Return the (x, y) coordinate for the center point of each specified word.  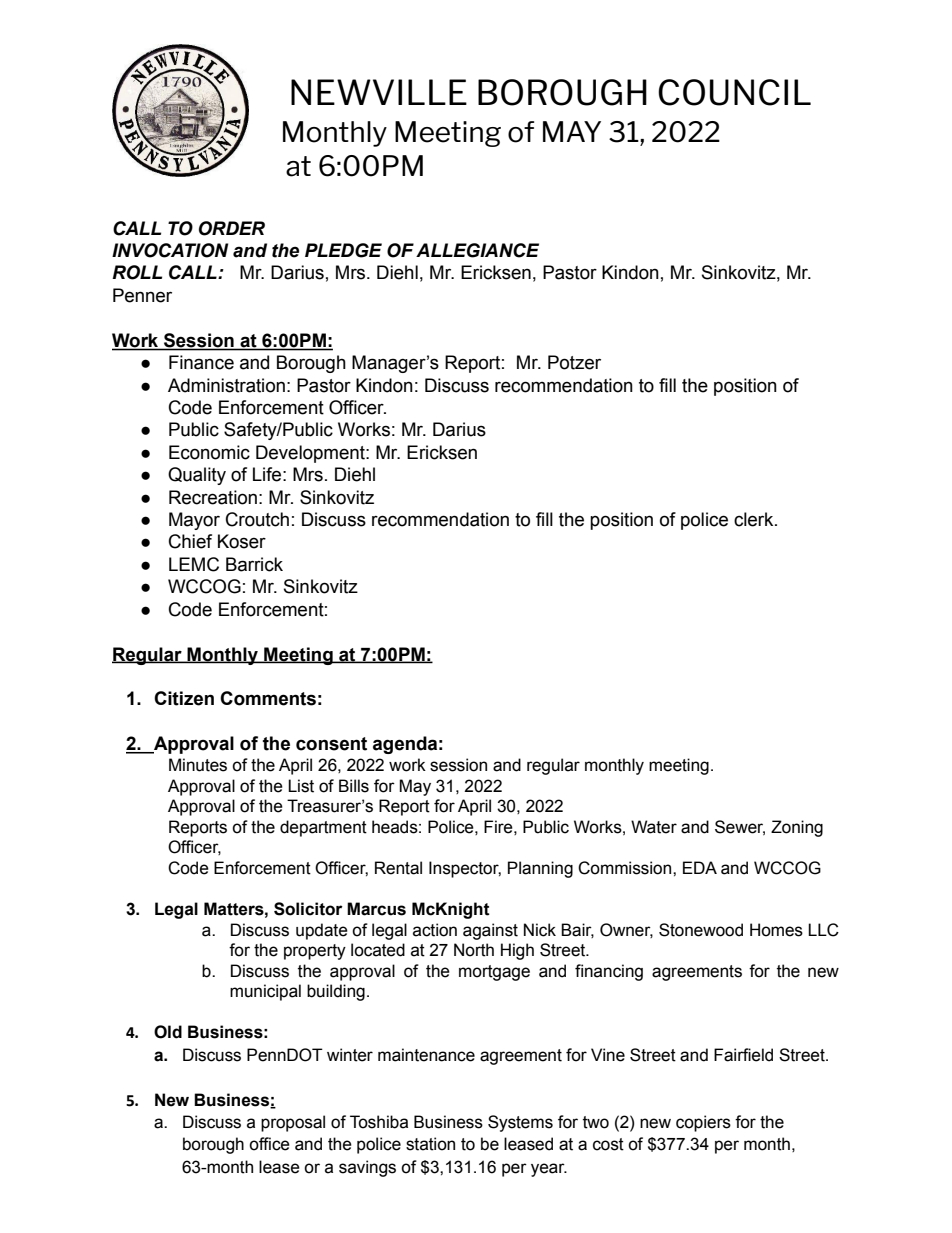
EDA (700, 867)
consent (331, 744)
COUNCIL (734, 92)
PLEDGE (343, 250)
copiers (703, 1123)
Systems (520, 1123)
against (490, 931)
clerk (755, 519)
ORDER (232, 228)
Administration (226, 385)
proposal (293, 1123)
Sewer (740, 827)
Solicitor (308, 909)
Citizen (184, 698)
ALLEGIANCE (477, 250)
